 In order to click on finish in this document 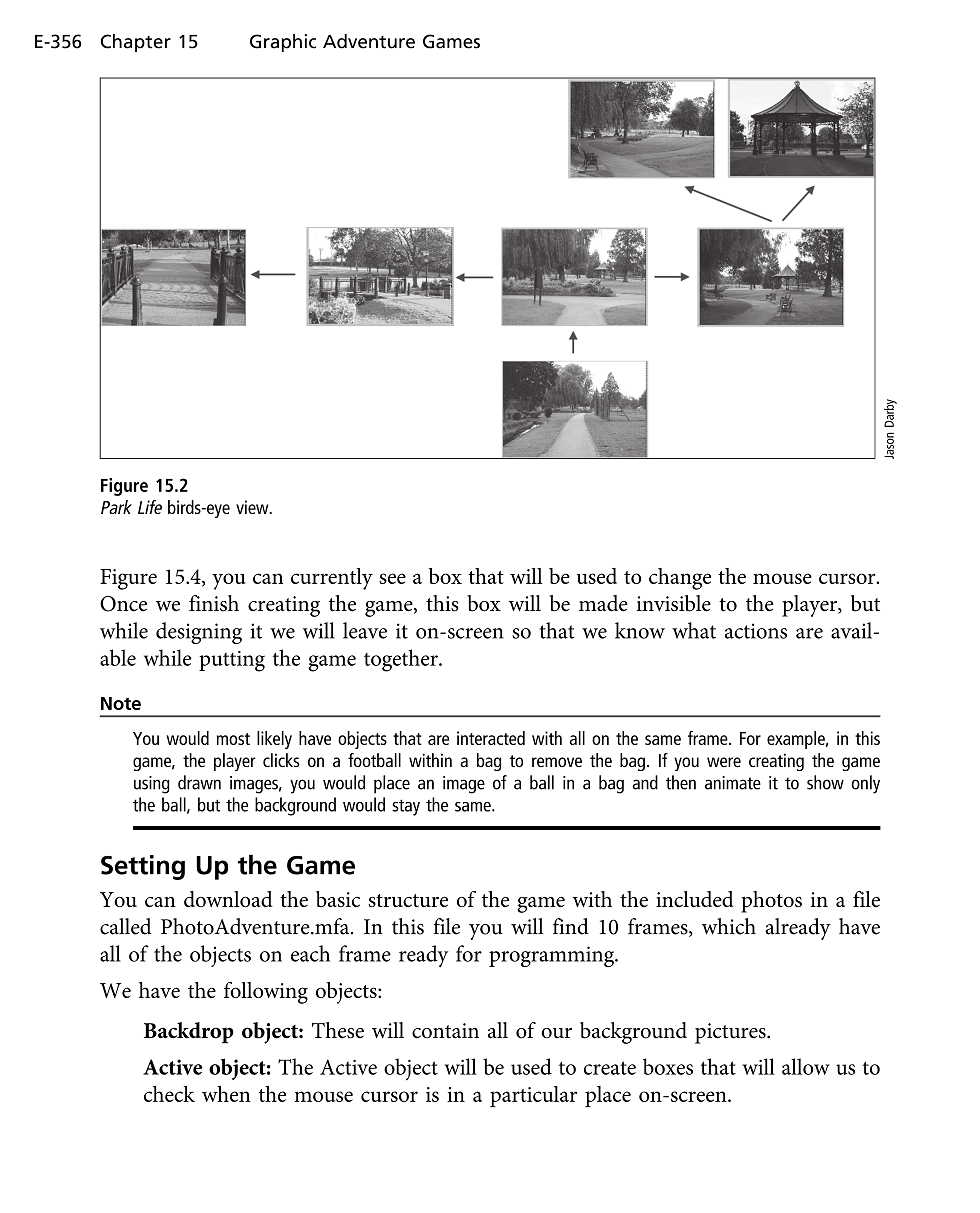, I will do `click(214, 603)`.
